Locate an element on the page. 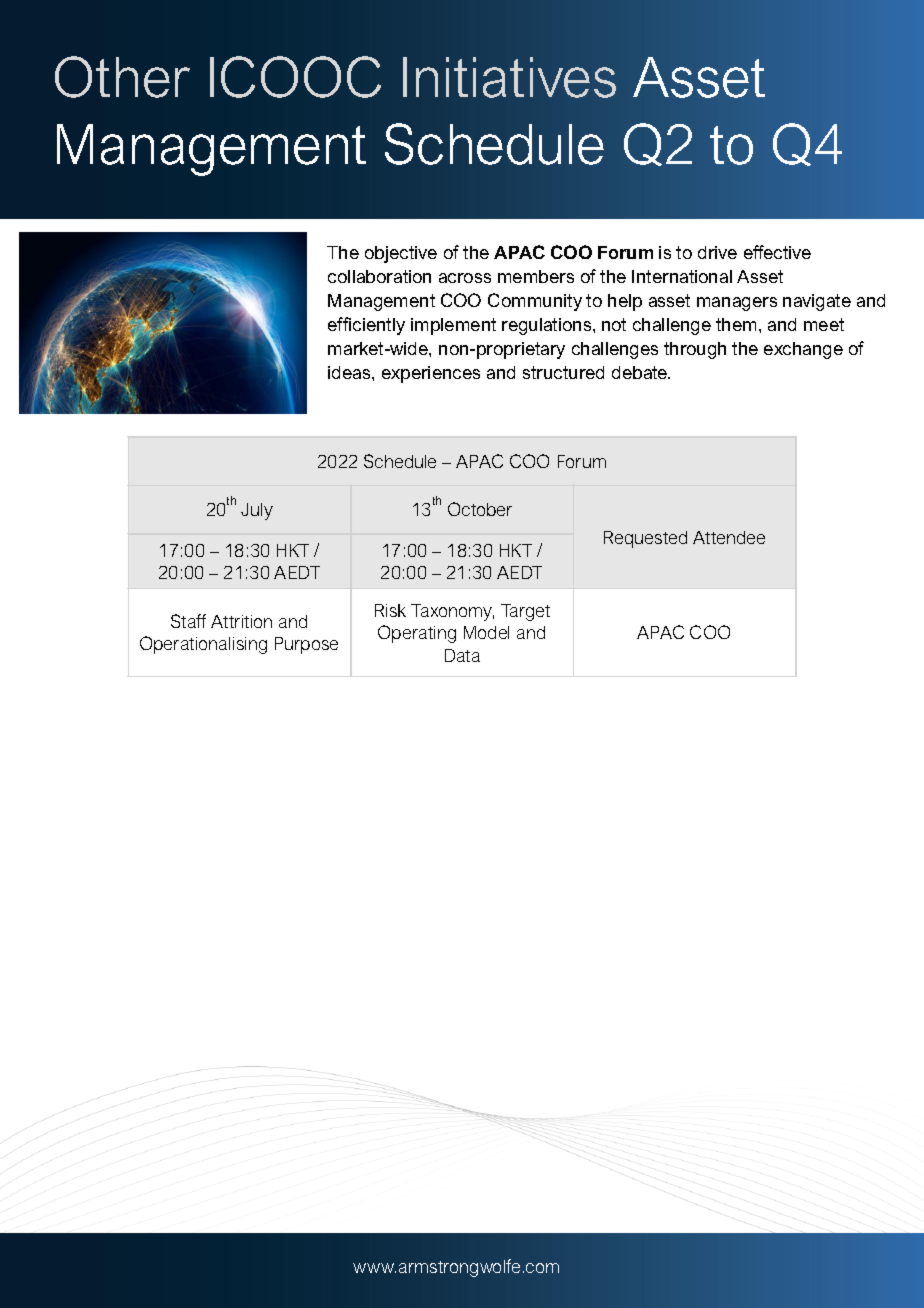  across is located at coordinates (465, 278).
